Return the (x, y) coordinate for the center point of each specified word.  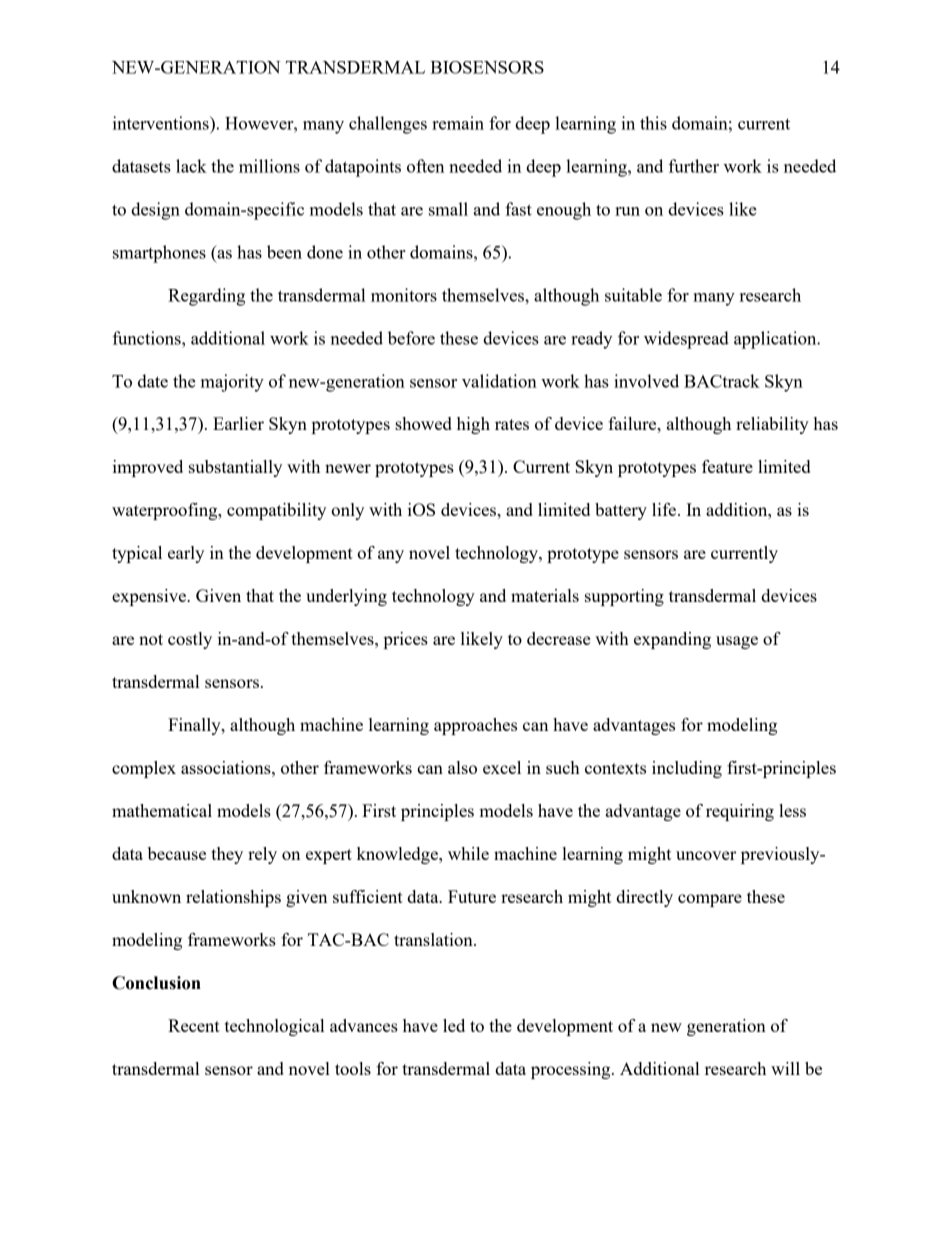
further (693, 166)
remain (458, 123)
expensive (150, 597)
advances (364, 1025)
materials (545, 595)
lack (191, 166)
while (468, 853)
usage (737, 642)
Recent (194, 1025)
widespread (686, 340)
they (227, 855)
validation (499, 381)
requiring (740, 812)
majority (232, 383)
